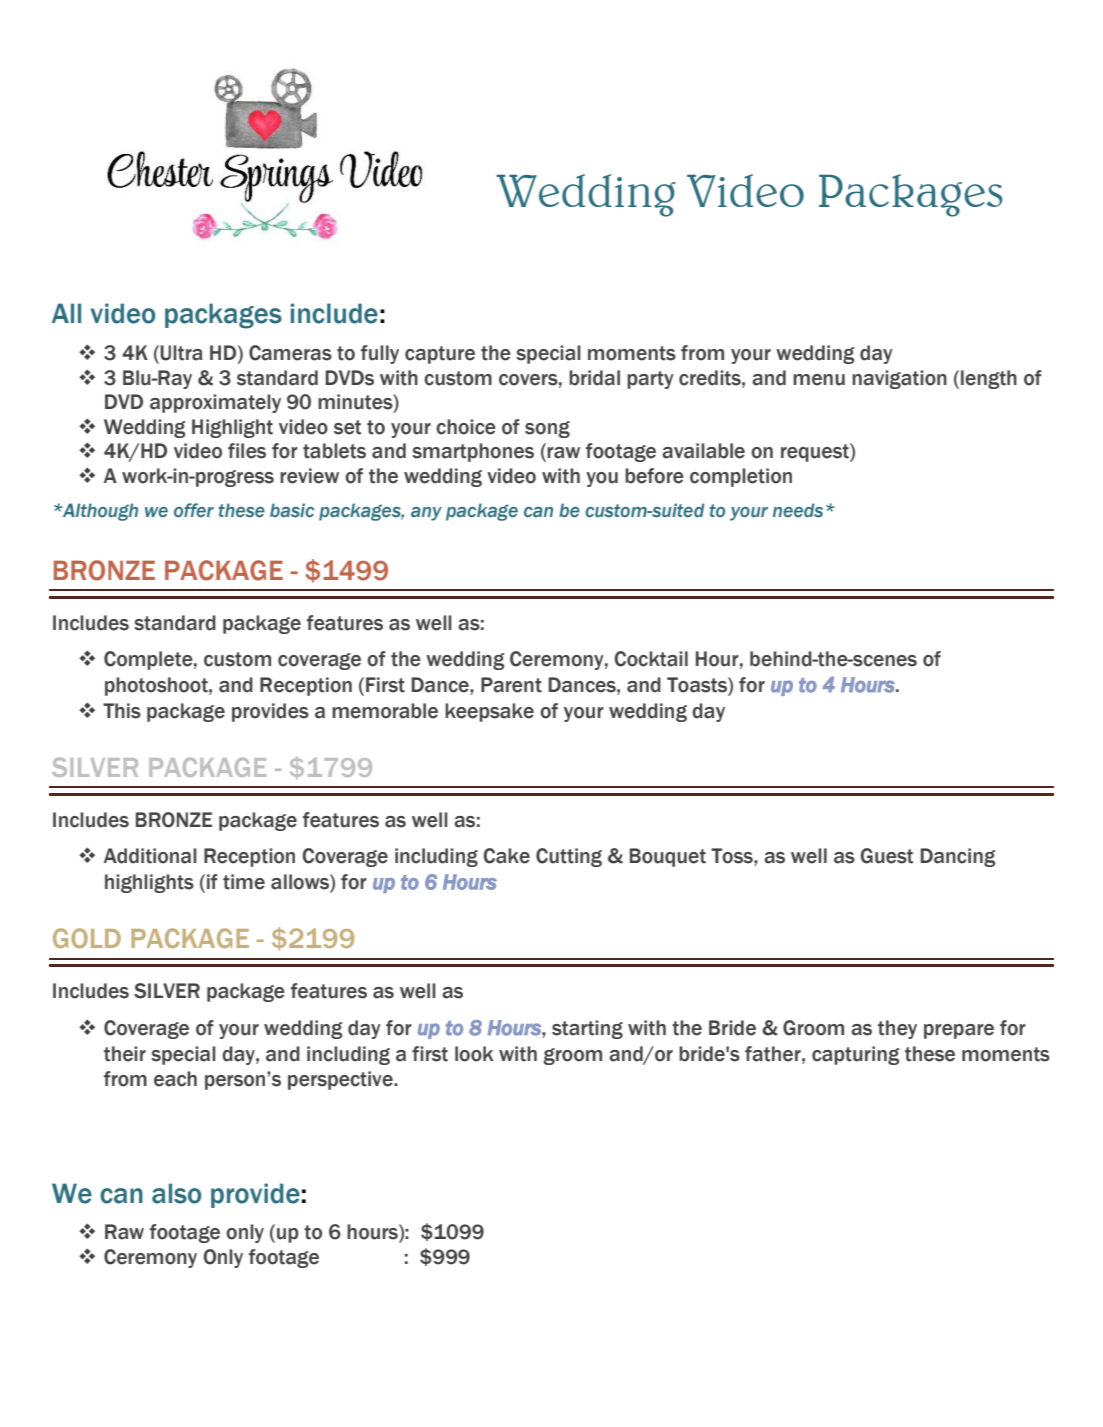  Describe the element at coordinates (176, 1193) in the page. I see `also` at that location.
